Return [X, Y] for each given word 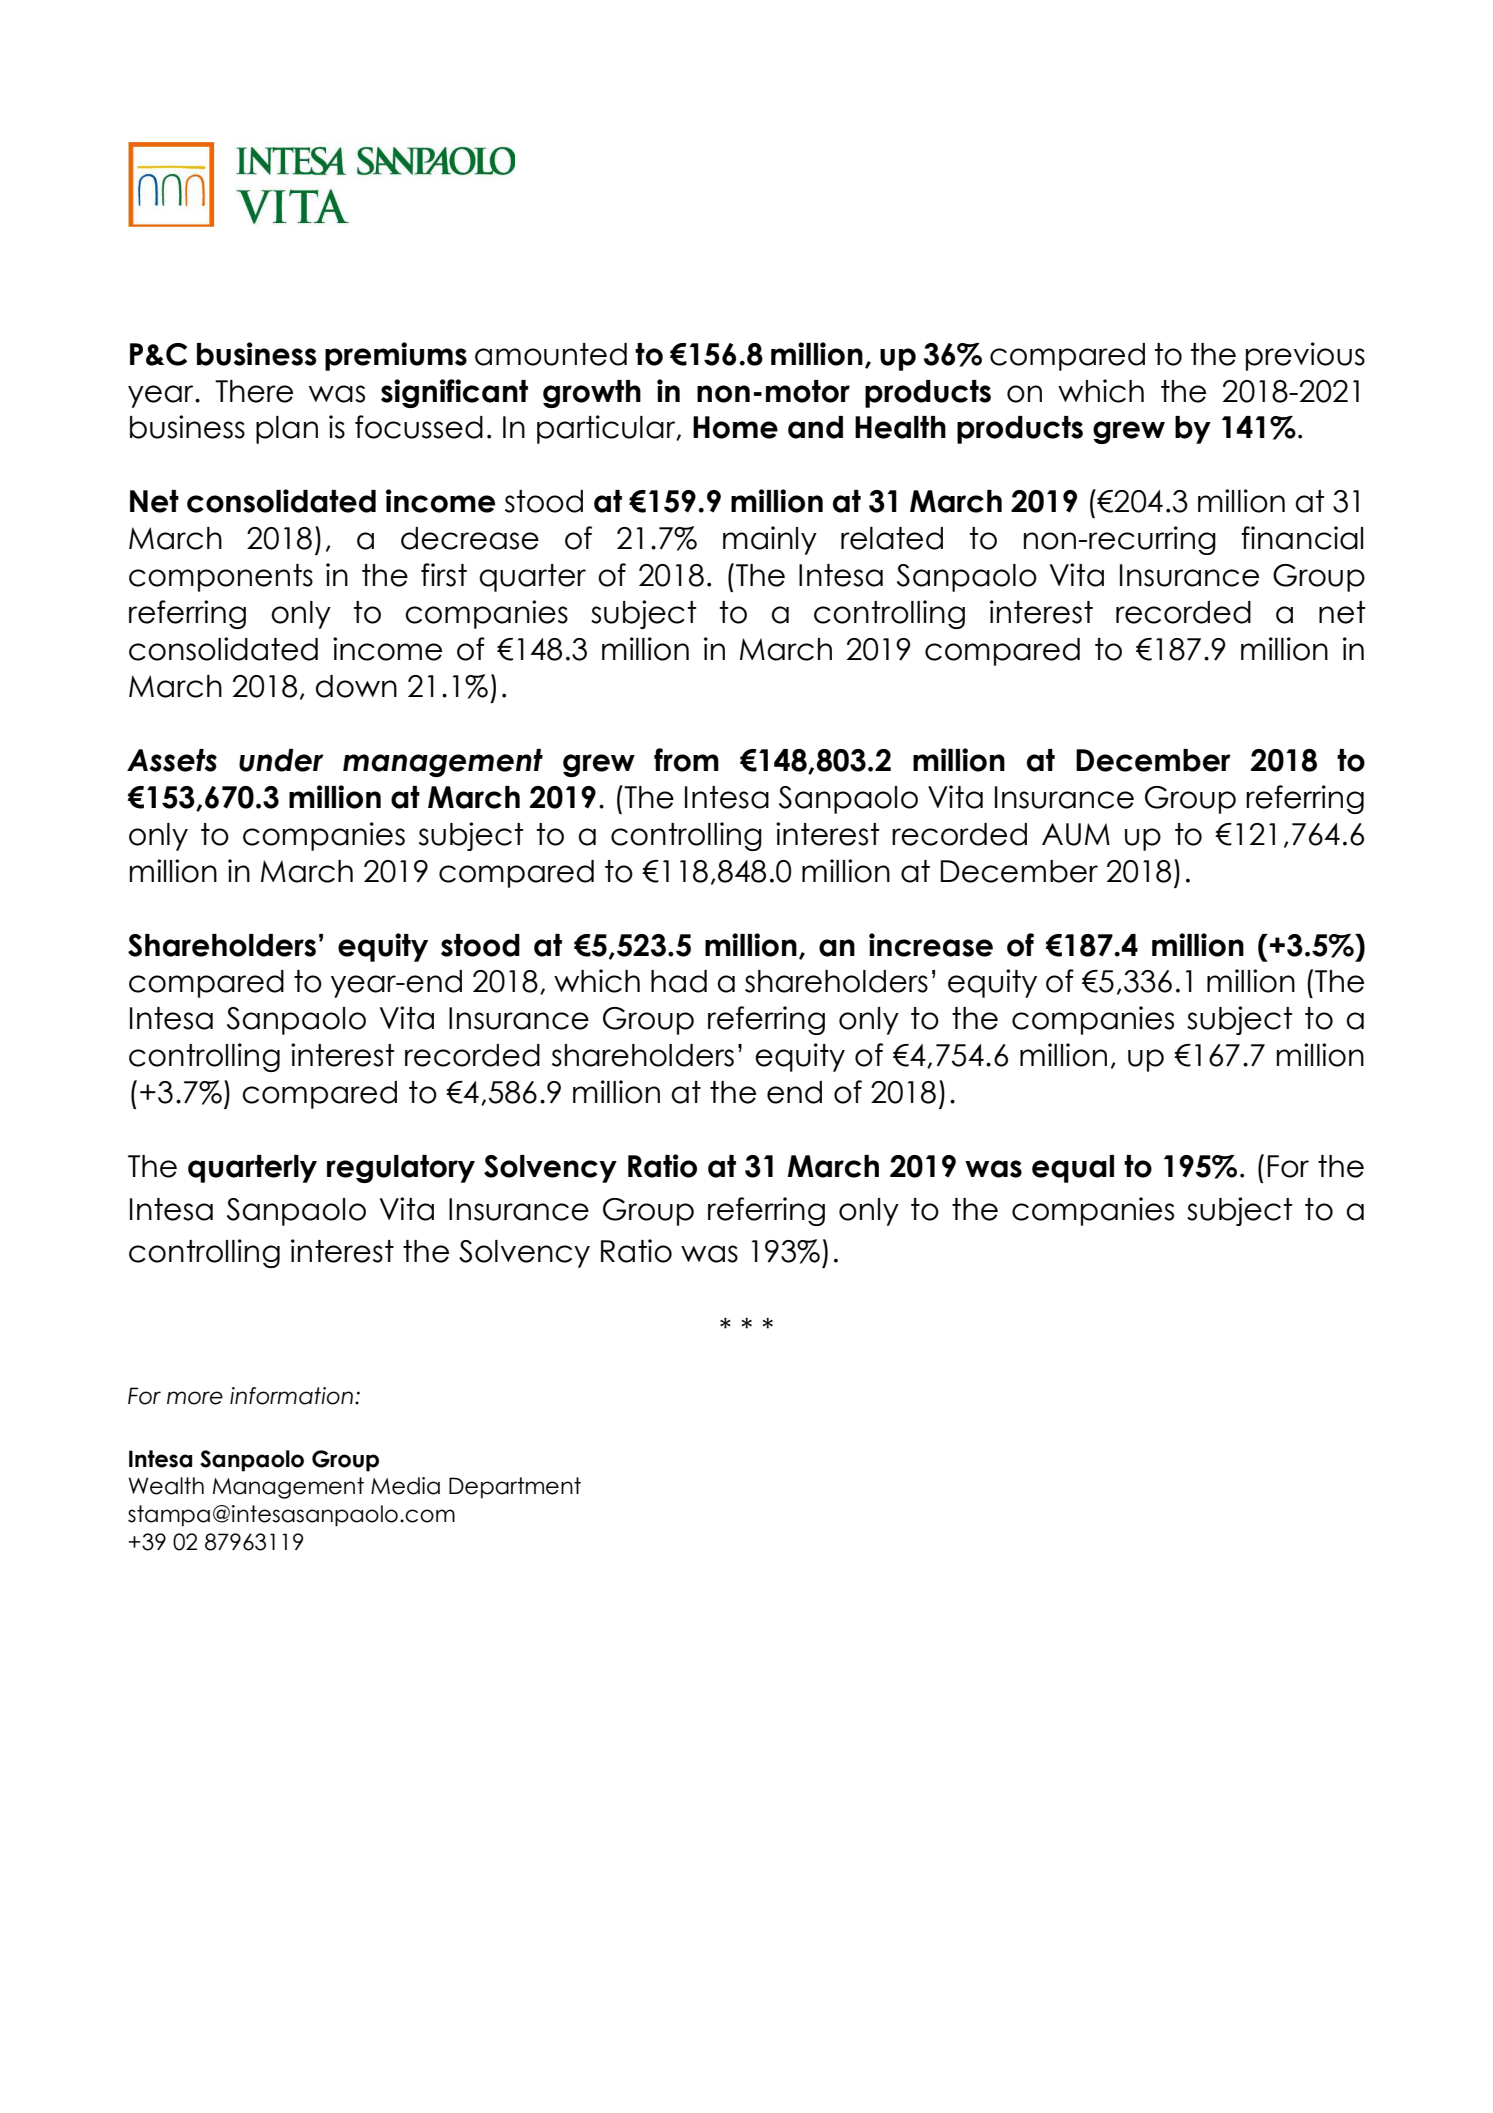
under [281, 760]
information [291, 1396]
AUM [1076, 834]
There [254, 391]
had [679, 981]
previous [1305, 356]
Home [735, 427]
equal [1073, 1169]
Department [515, 1488]
